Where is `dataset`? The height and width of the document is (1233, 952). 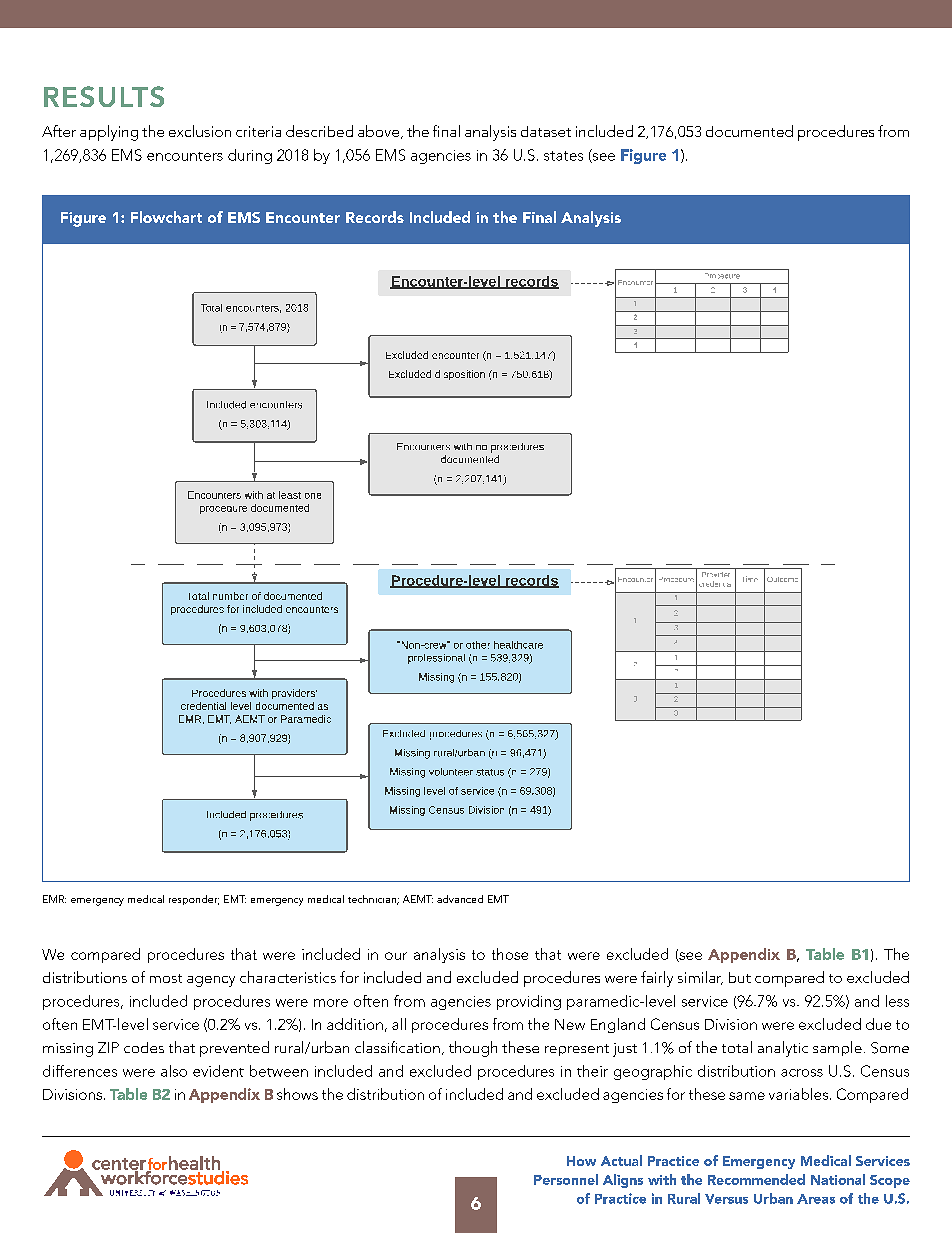
dataset is located at coordinates (546, 131).
